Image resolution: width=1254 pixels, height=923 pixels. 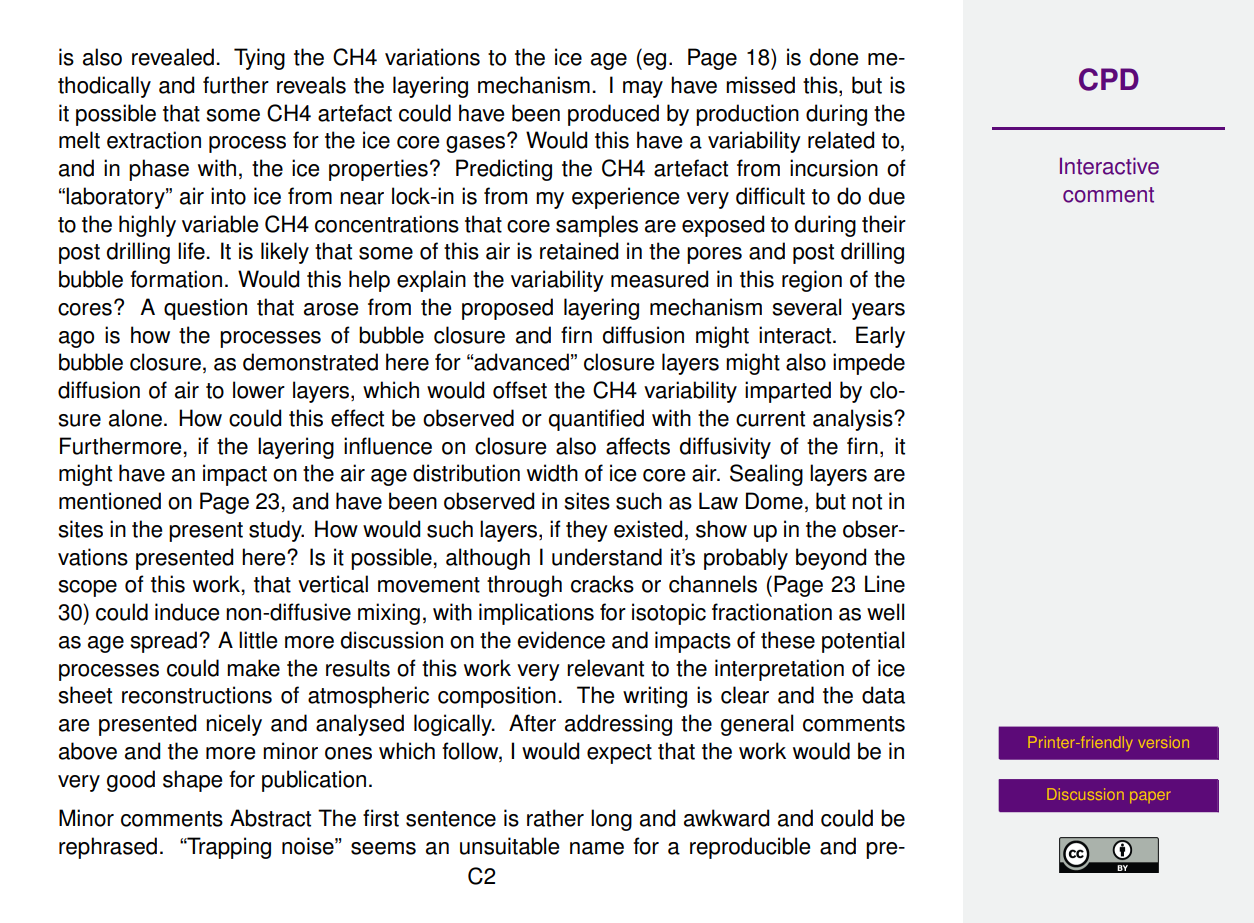 What do you see at coordinates (854, 420) in the screenshot?
I see `analysis` at bounding box center [854, 420].
